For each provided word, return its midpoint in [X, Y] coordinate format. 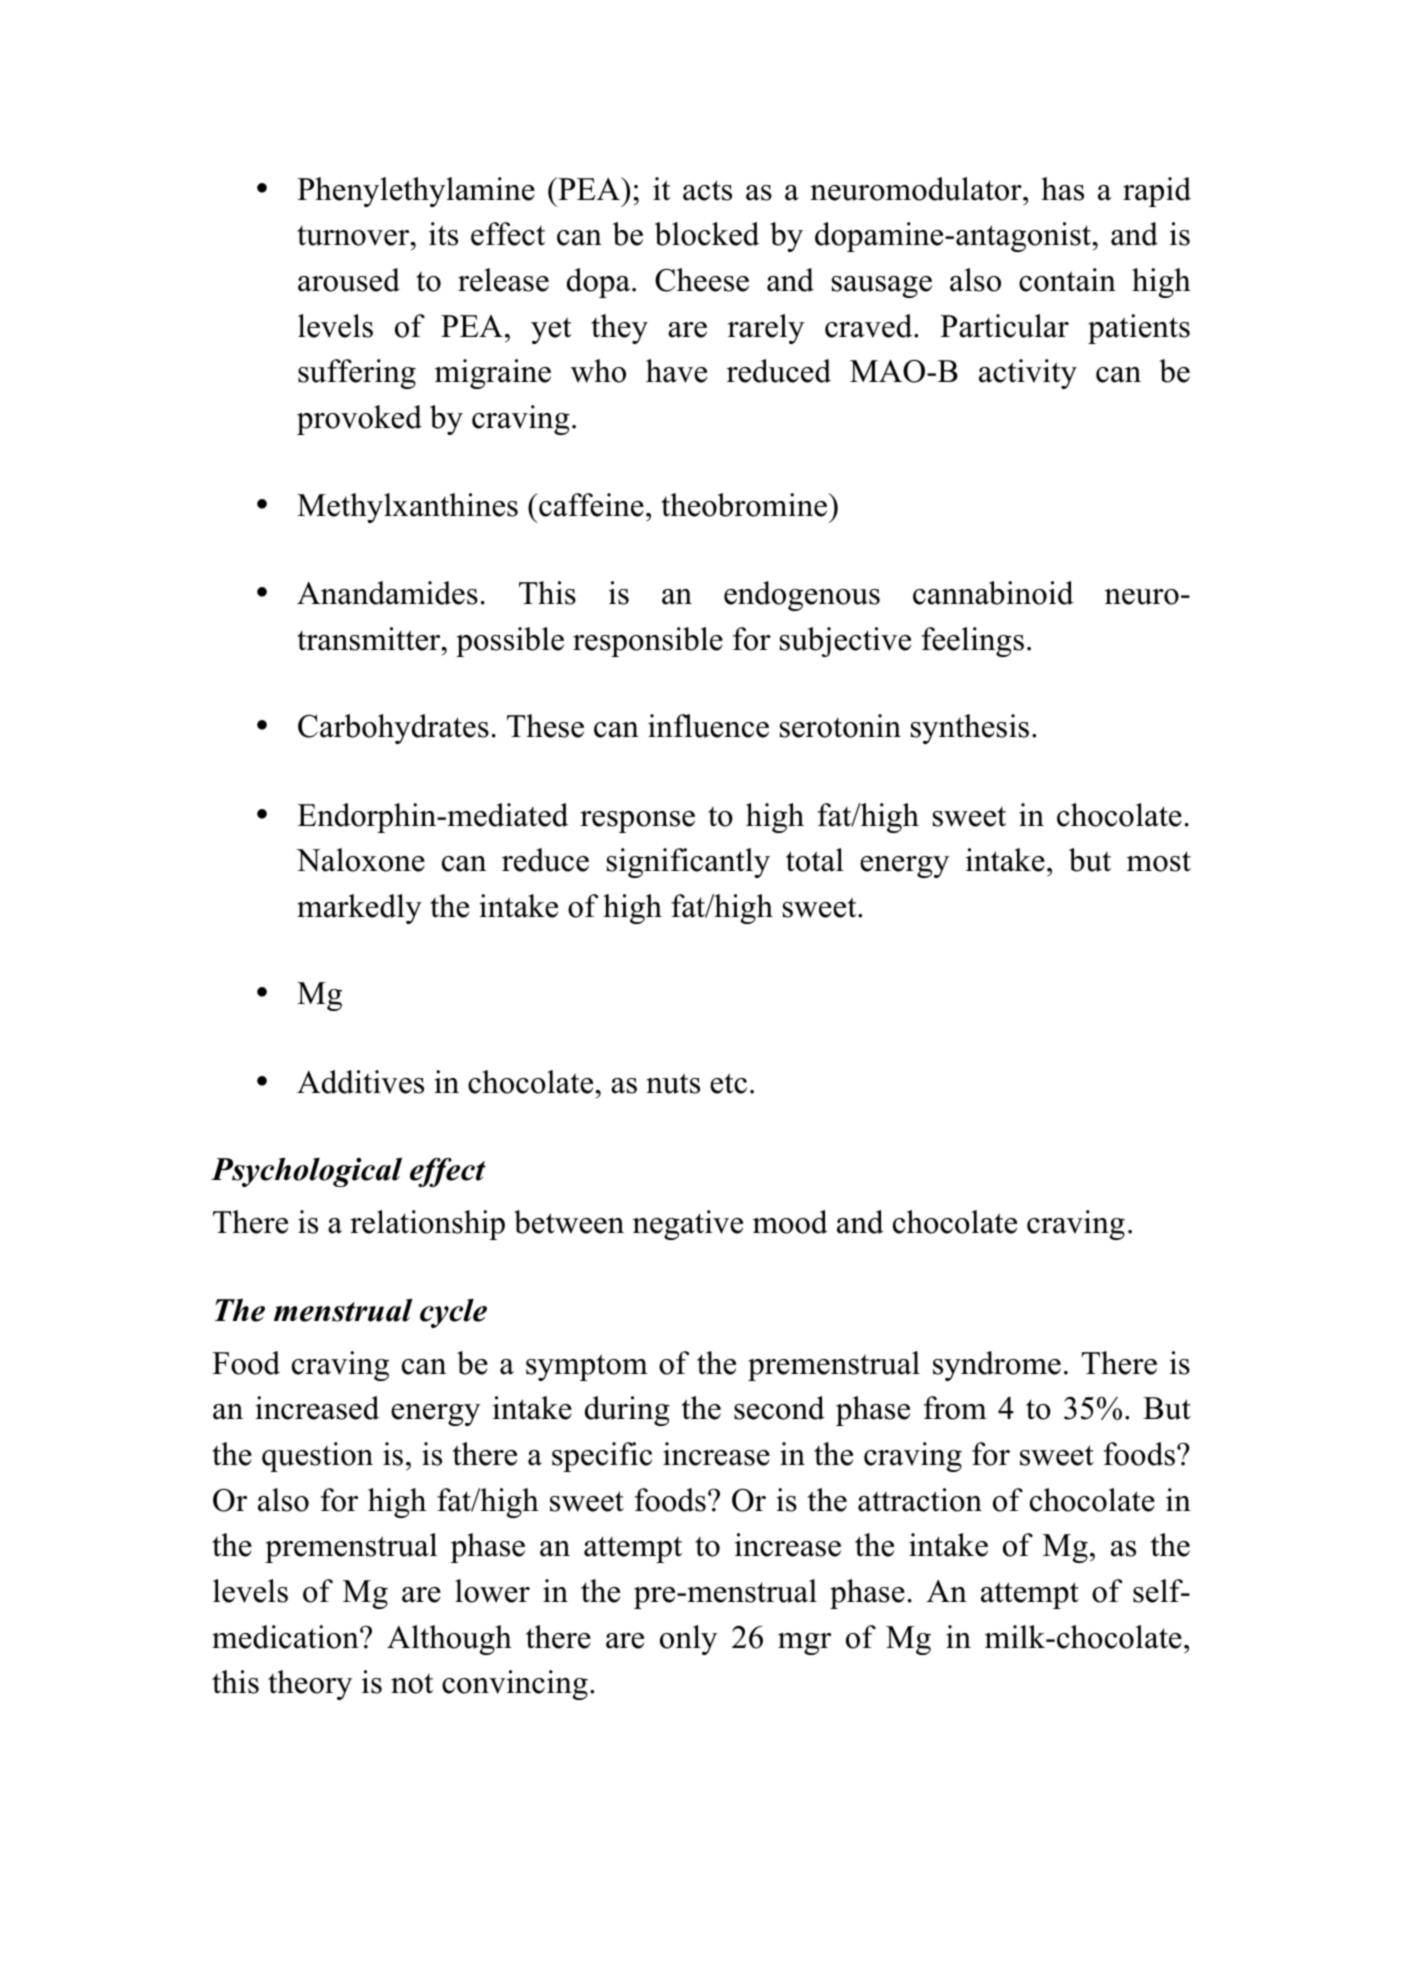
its [443, 234]
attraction [920, 1500]
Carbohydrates [393, 729]
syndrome [997, 1366]
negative [688, 1225]
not [412, 1684]
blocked [707, 234]
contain [1067, 280]
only [688, 1640]
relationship [427, 1225]
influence [708, 726]
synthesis [970, 729]
